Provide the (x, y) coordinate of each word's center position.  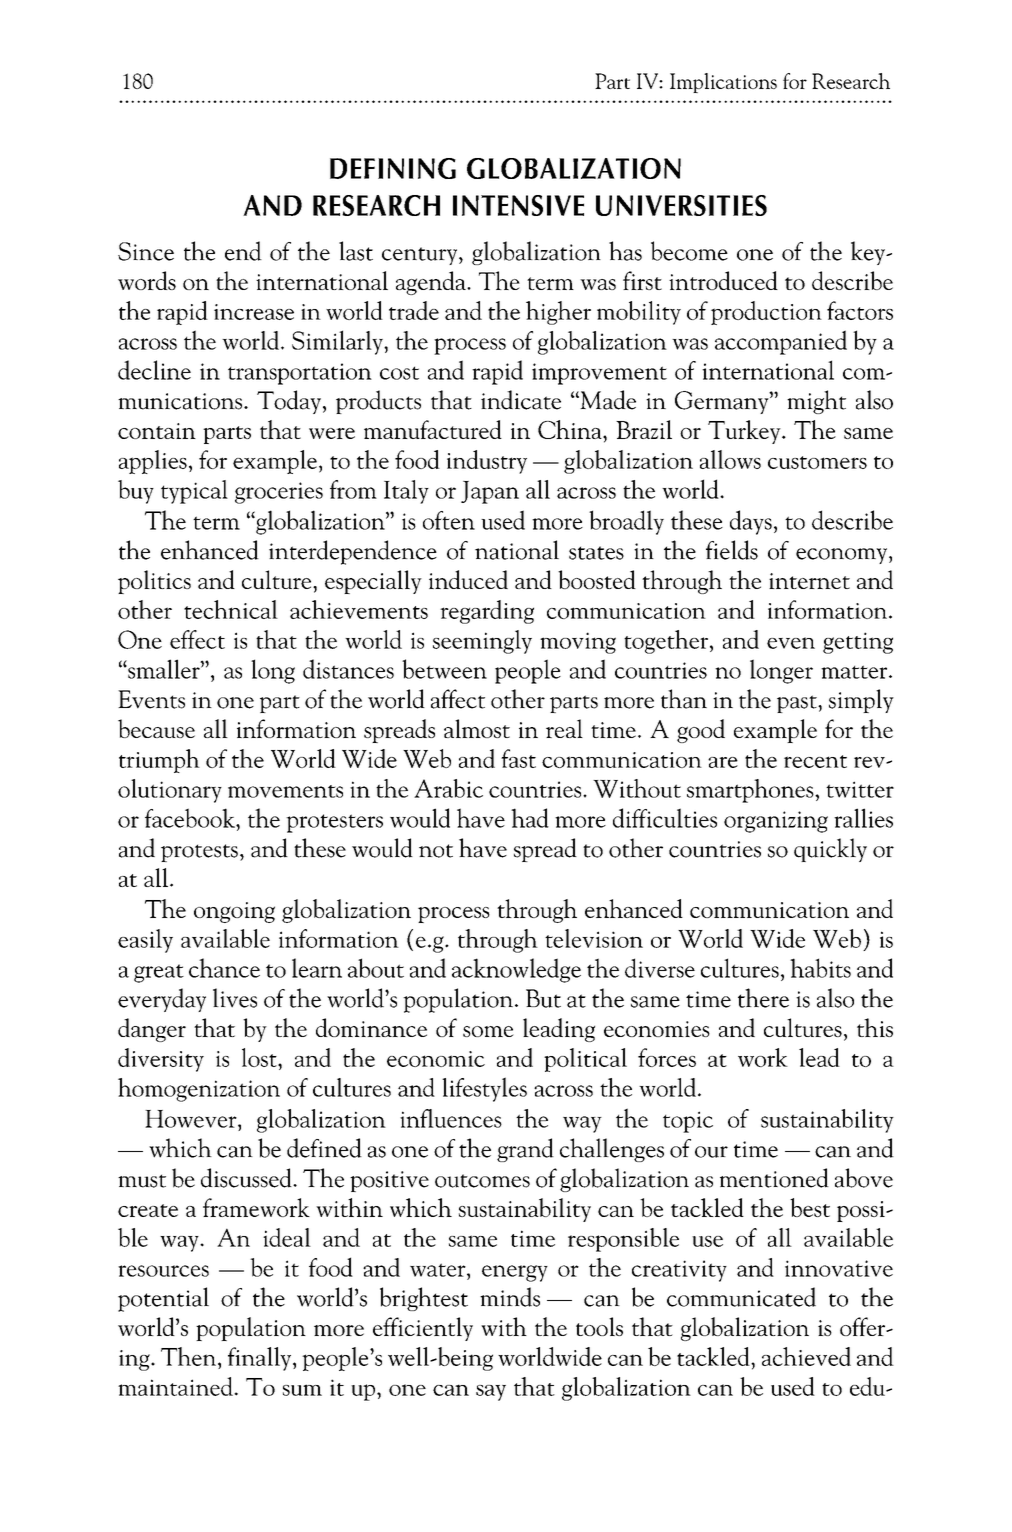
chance (224, 968)
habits (820, 968)
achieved (806, 1356)
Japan (490, 492)
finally (261, 1359)
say (491, 1393)
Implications (723, 83)
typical (194, 492)
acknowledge (516, 970)
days (751, 522)
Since (146, 251)
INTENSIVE (518, 205)
